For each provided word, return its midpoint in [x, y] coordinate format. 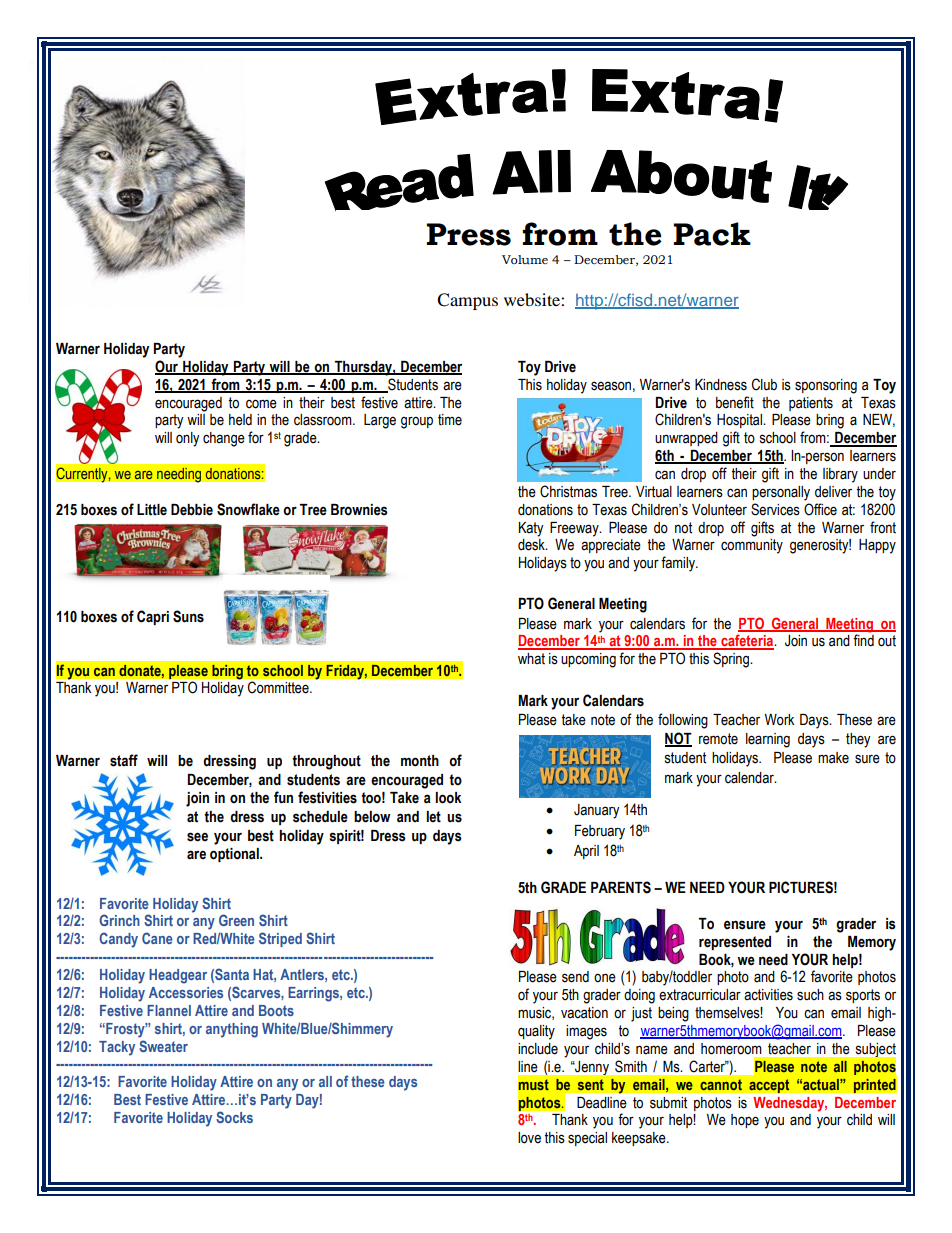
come [261, 404]
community [752, 546]
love [529, 1138]
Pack [712, 234]
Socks [234, 1117]
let [433, 817]
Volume [525, 260]
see [197, 837]
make [833, 758]
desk [532, 545]
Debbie [192, 510]
